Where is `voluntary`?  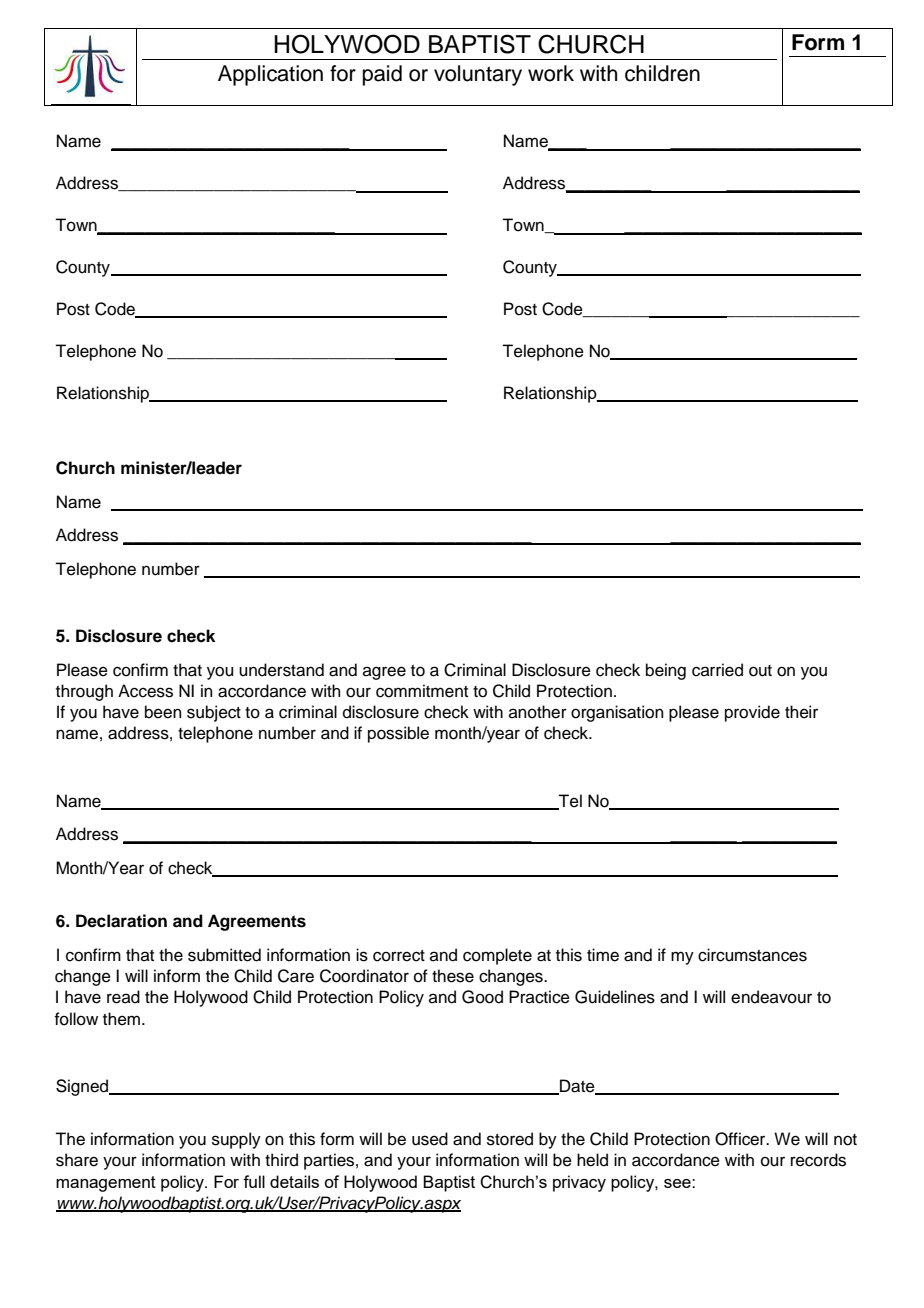
voluntary is located at coordinates (478, 75).
